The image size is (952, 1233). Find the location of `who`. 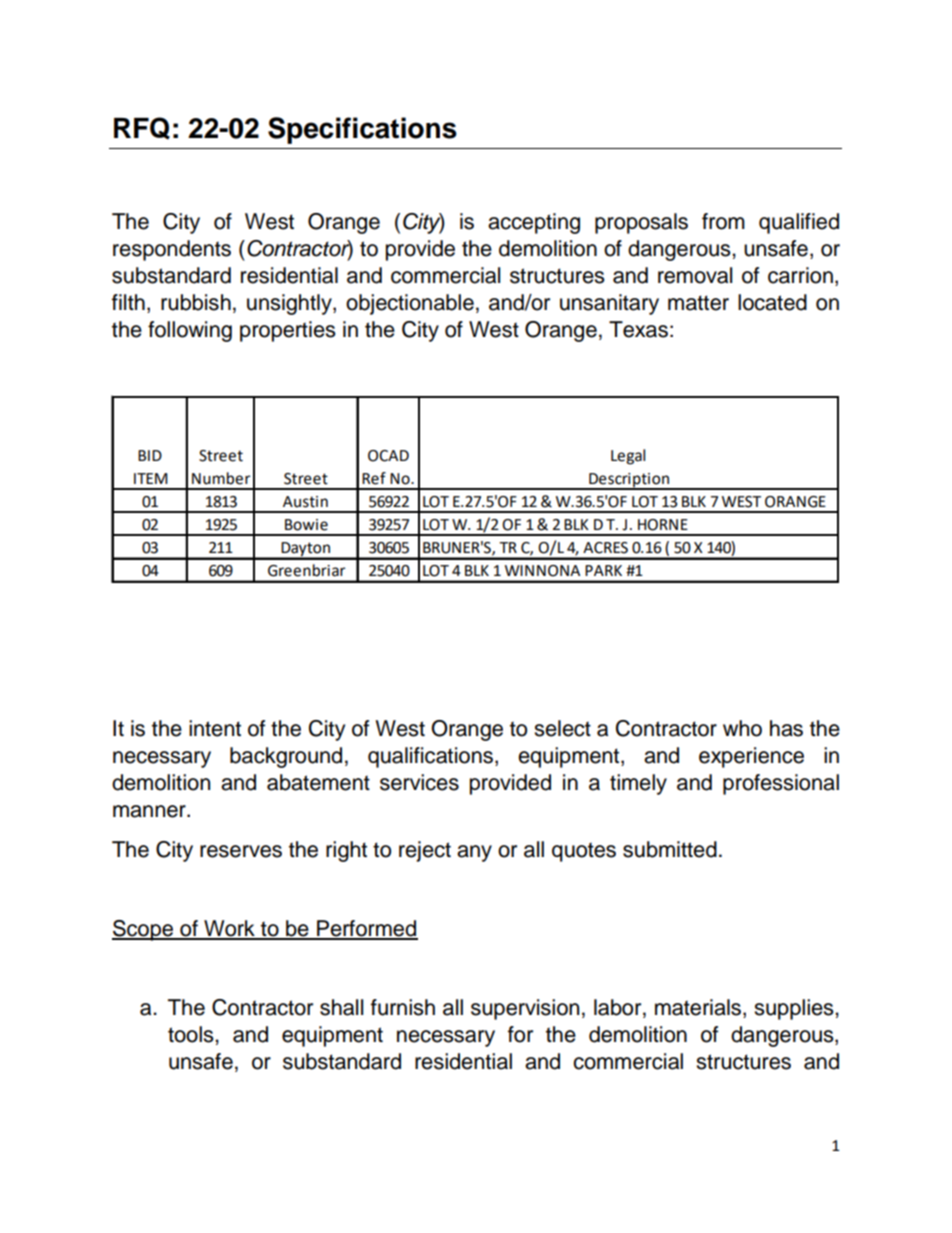

who is located at coordinates (742, 728).
